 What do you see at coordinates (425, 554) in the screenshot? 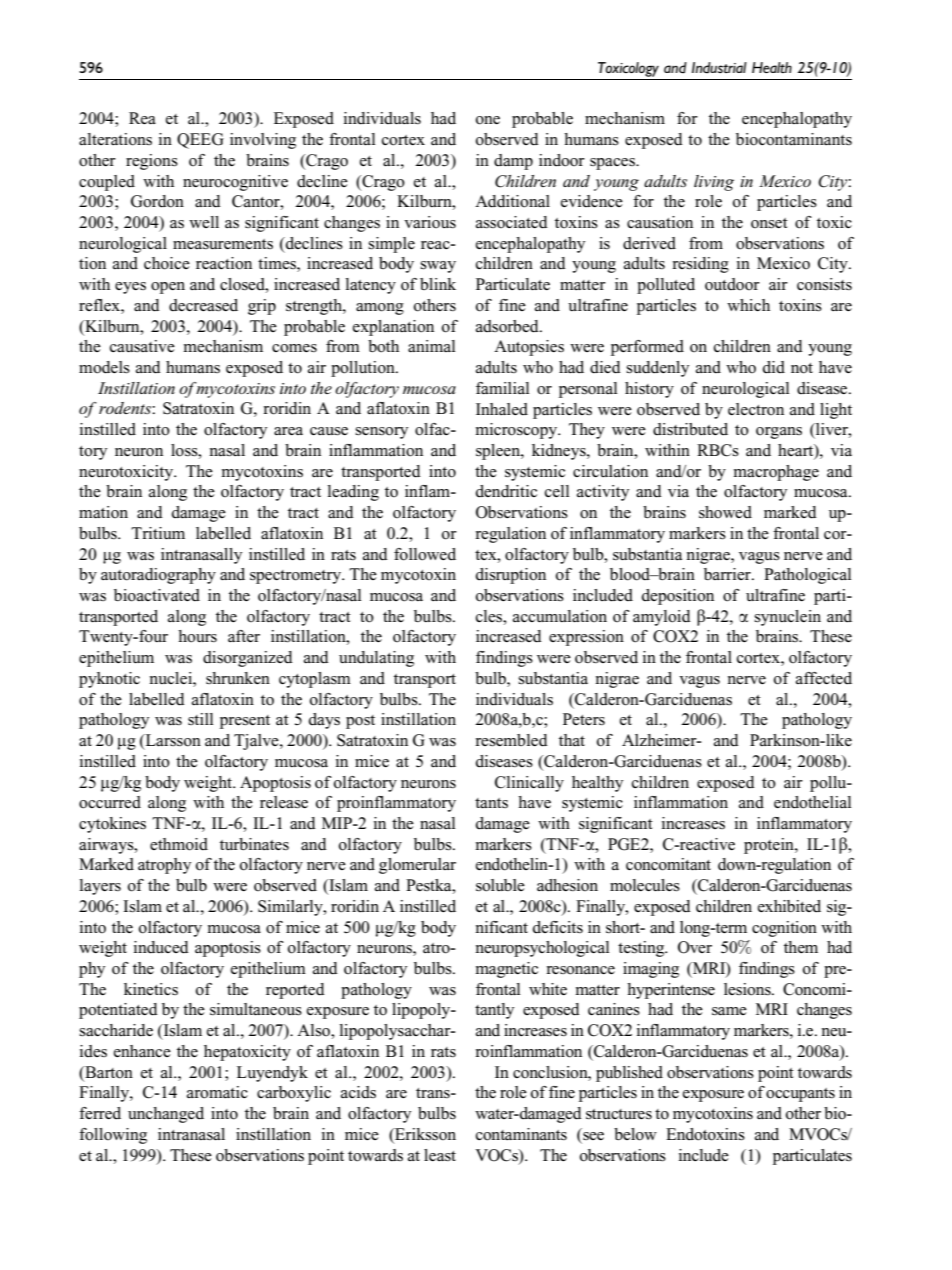
I see `followed` at bounding box center [425, 554].
